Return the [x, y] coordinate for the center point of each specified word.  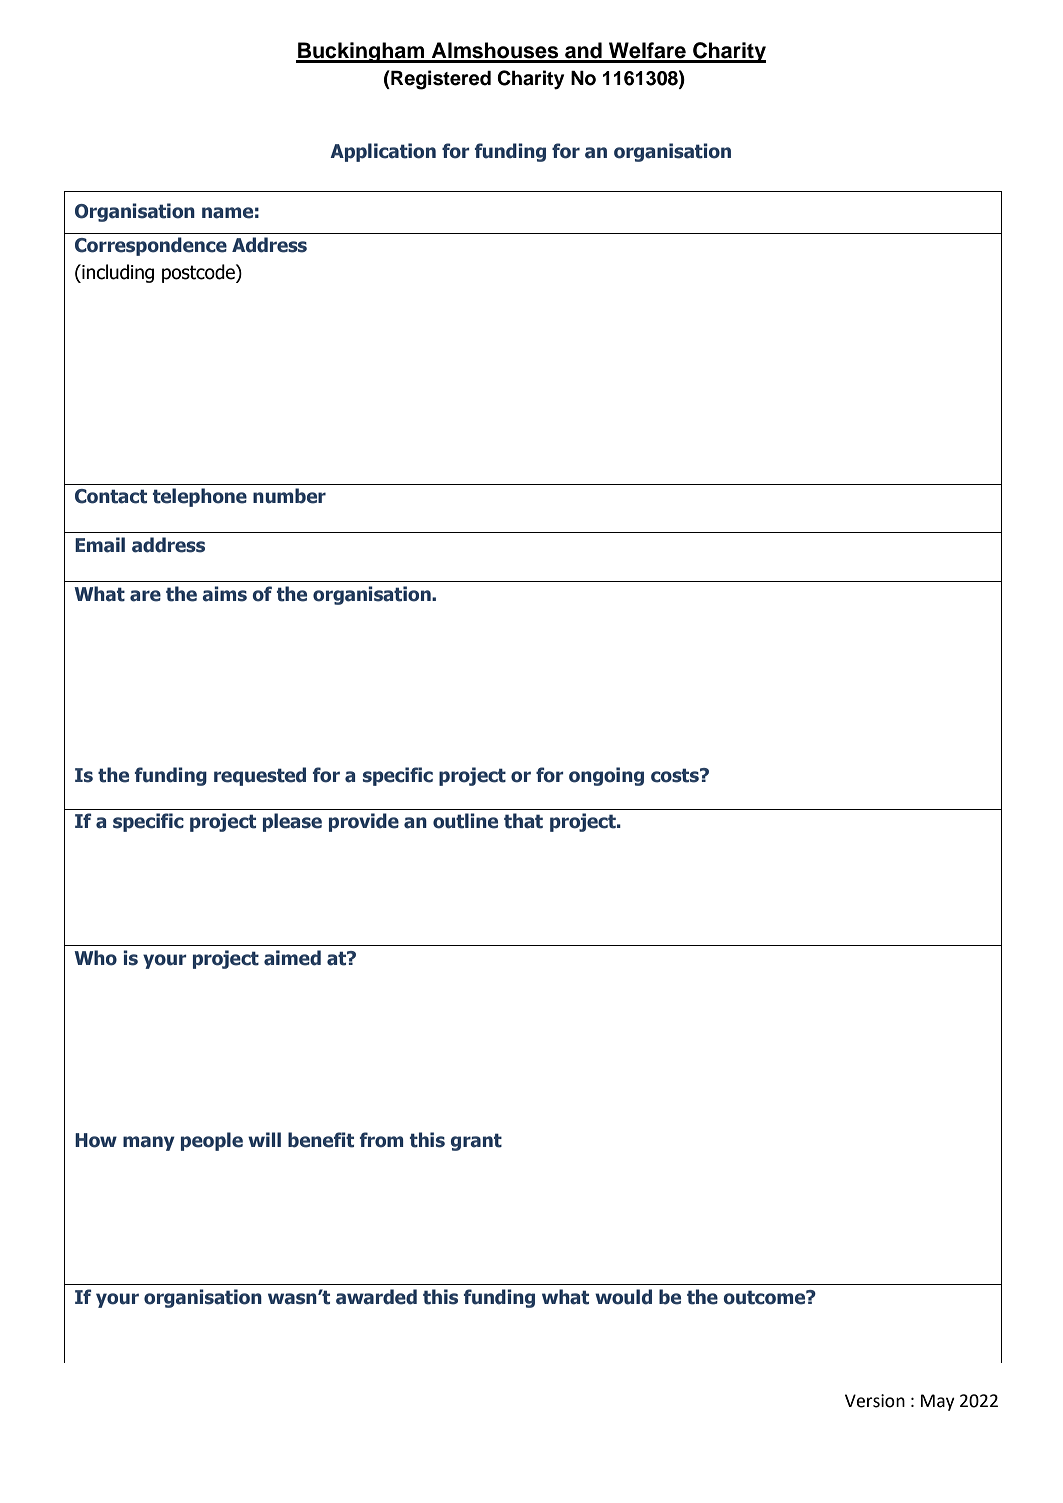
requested [260, 776]
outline [465, 821]
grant [476, 1142]
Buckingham [361, 52]
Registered [440, 80]
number [289, 496]
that [523, 821]
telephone [200, 497]
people [212, 1141]
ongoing [606, 776]
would [623, 1297]
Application [383, 152]
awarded [376, 1297]
